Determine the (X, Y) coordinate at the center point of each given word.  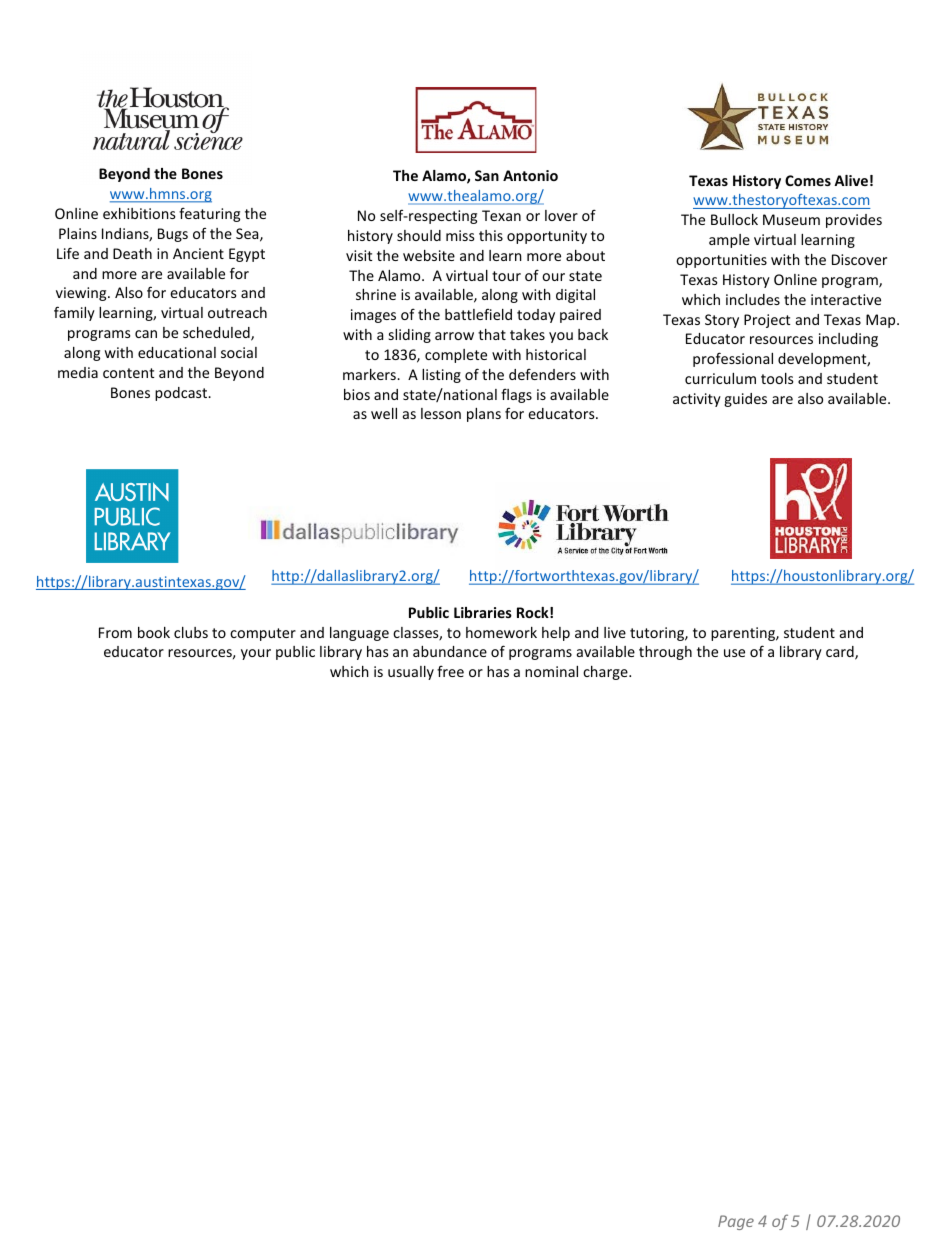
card (841, 653)
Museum (791, 219)
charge (606, 673)
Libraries (483, 612)
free (450, 671)
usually (411, 673)
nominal (551, 671)
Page (736, 1222)
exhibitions (139, 213)
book (154, 632)
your (256, 654)
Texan (501, 215)
